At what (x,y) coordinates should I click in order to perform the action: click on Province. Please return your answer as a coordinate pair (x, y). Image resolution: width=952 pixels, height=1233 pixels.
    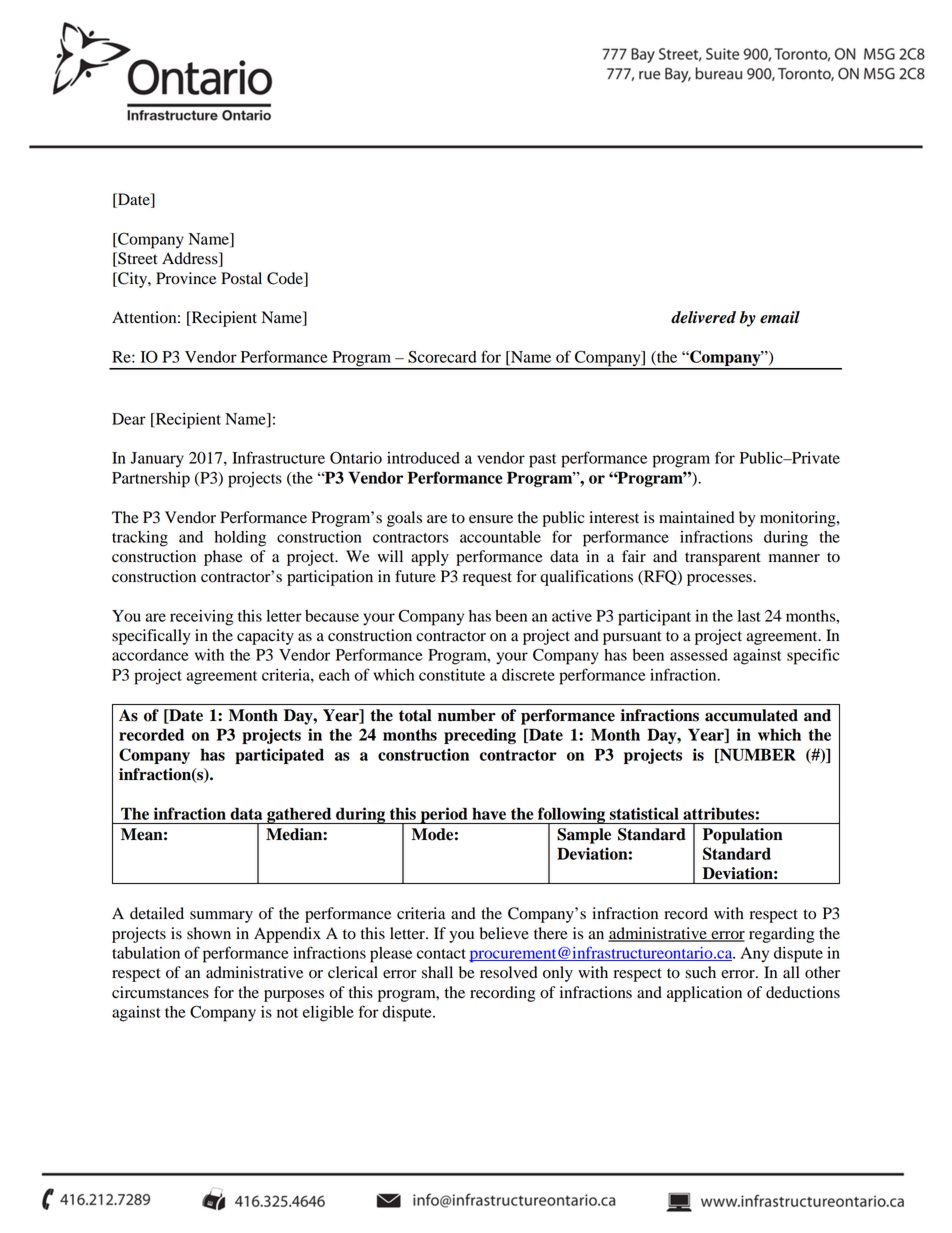
    Looking at the image, I should click on (186, 278).
